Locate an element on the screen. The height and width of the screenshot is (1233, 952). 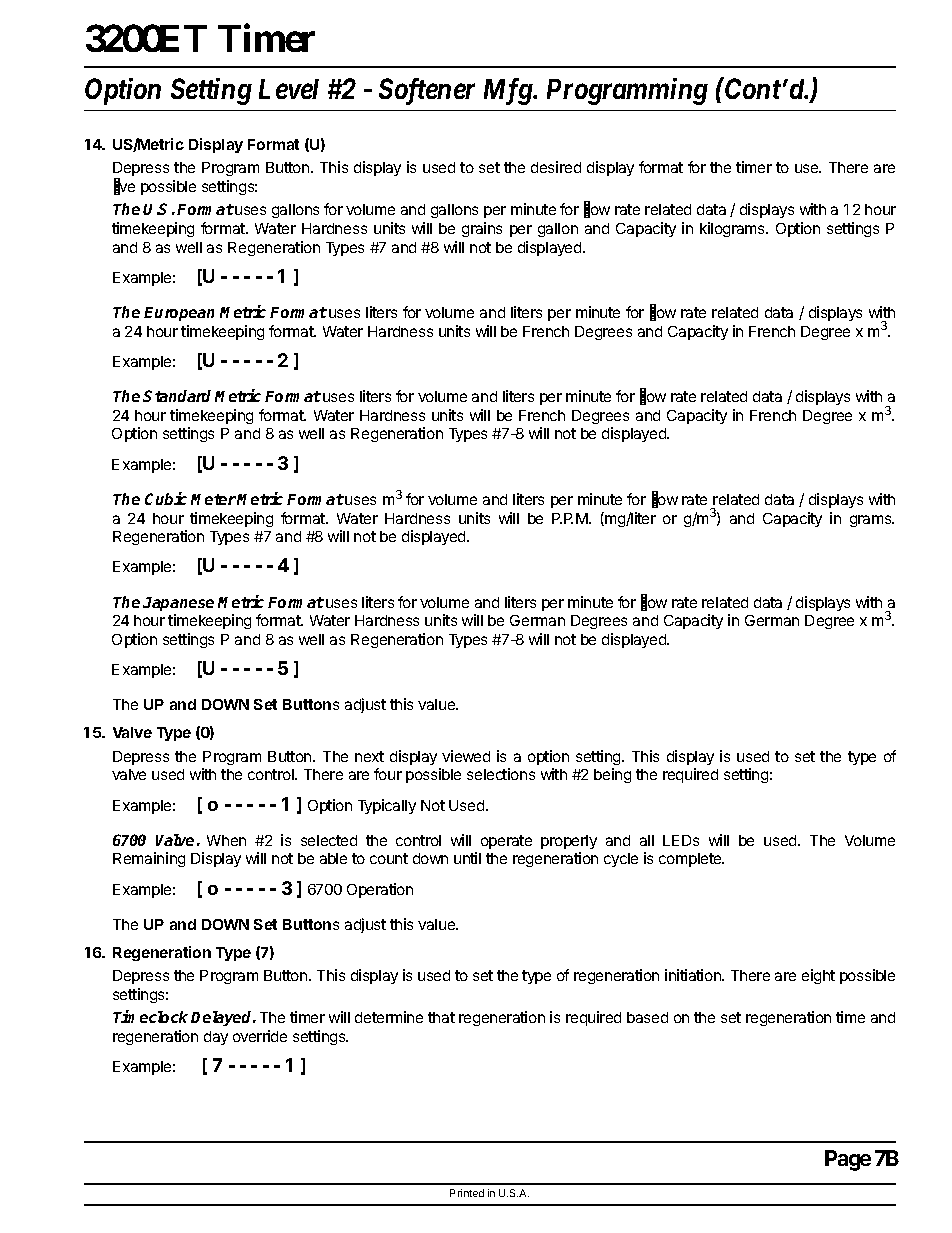
desired is located at coordinates (556, 167).
